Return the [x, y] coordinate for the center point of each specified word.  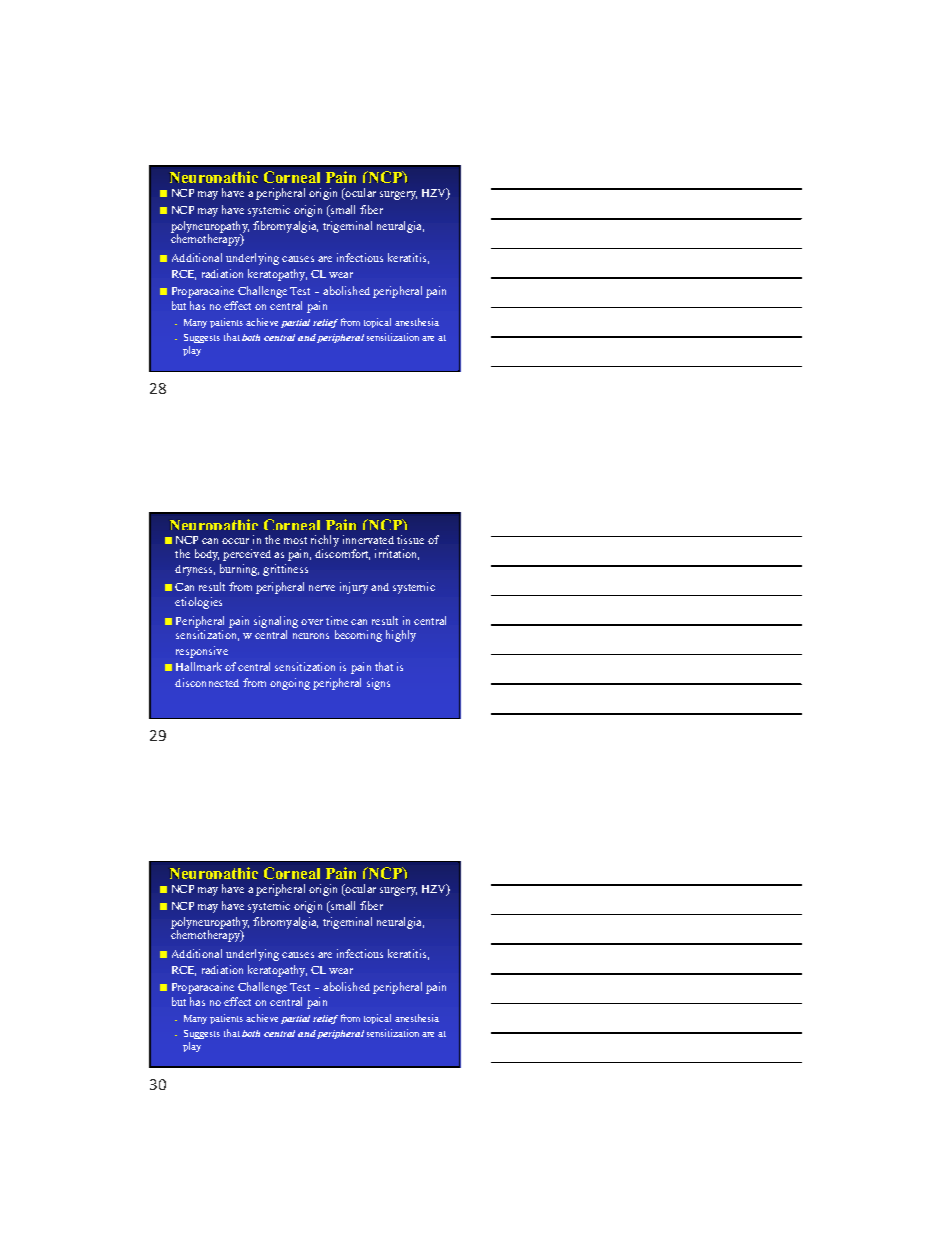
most [295, 540]
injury [354, 588]
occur [235, 541]
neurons [311, 636]
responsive [202, 652]
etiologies [198, 603]
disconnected [207, 682]
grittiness [285, 570]
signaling [276, 622]
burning [239, 570]
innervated [368, 539]
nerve [322, 588]
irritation [397, 554]
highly [401, 636]
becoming [358, 636]
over [312, 622]
